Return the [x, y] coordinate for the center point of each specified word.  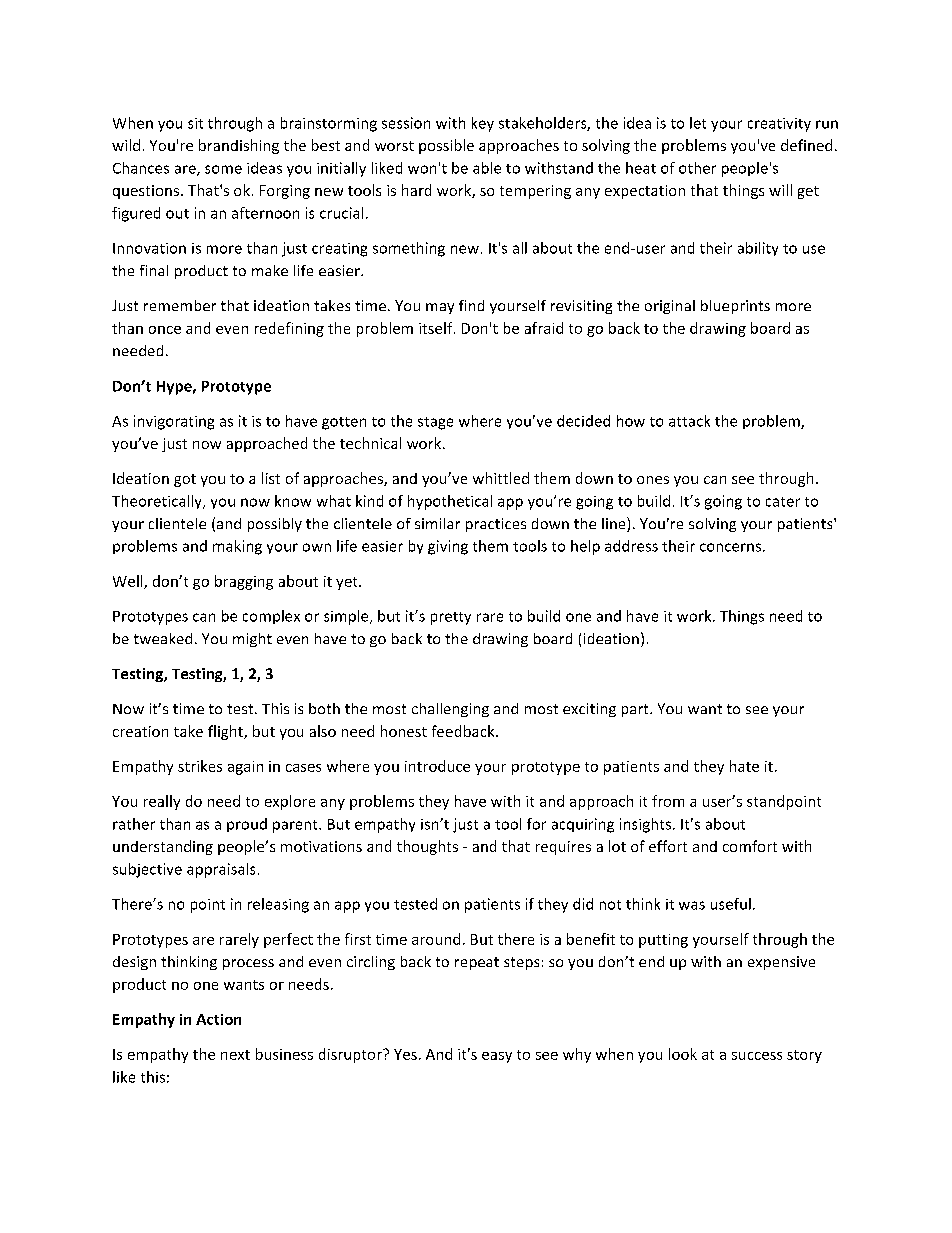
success [757, 1056]
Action [218, 1019]
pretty [451, 618]
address [631, 546]
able [487, 168]
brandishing [239, 146]
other [697, 168]
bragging [244, 582]
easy [497, 1057]
